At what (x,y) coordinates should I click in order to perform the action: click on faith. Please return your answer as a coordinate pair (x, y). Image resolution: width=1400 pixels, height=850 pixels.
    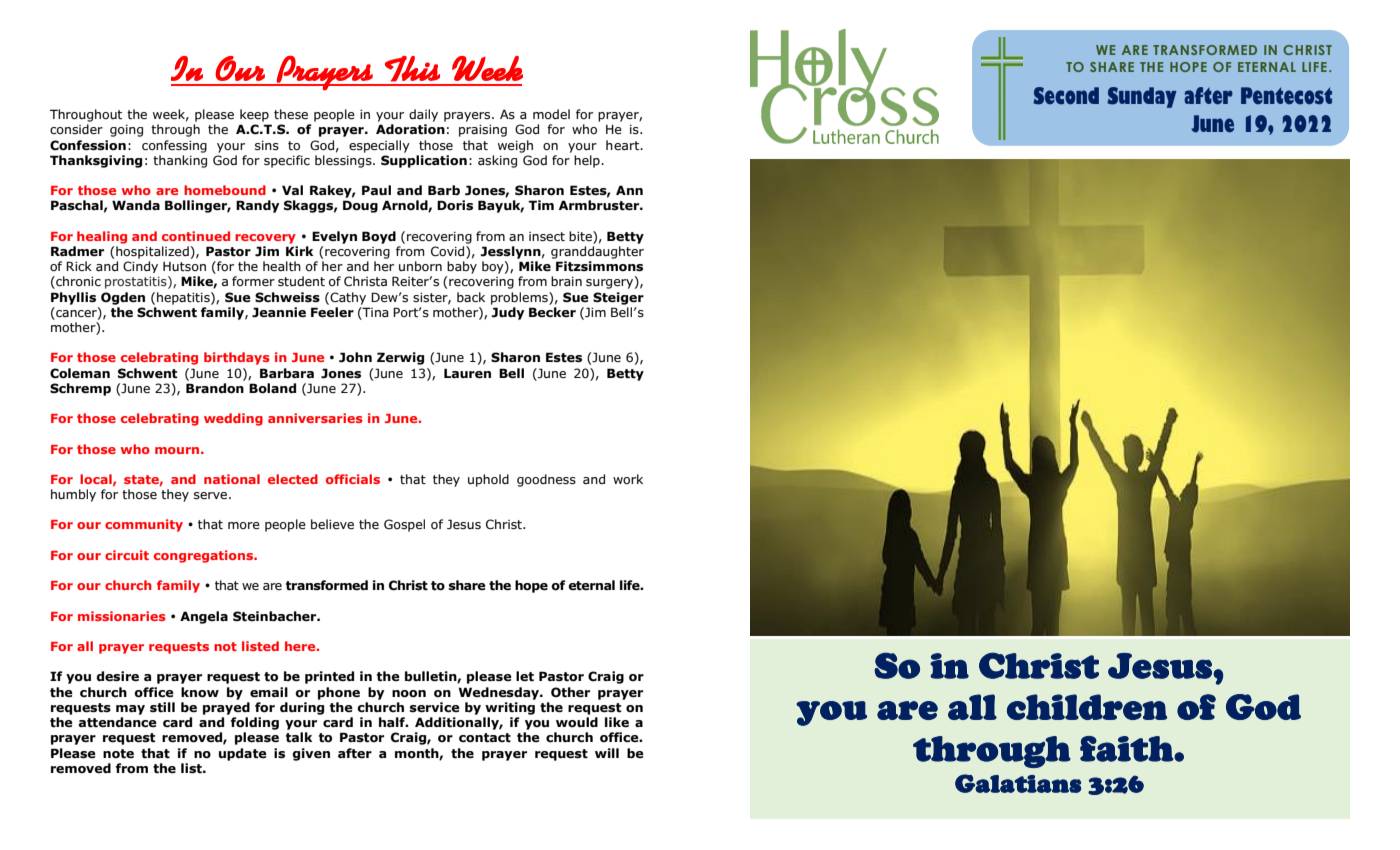
    Looking at the image, I should click on (1127, 749).
